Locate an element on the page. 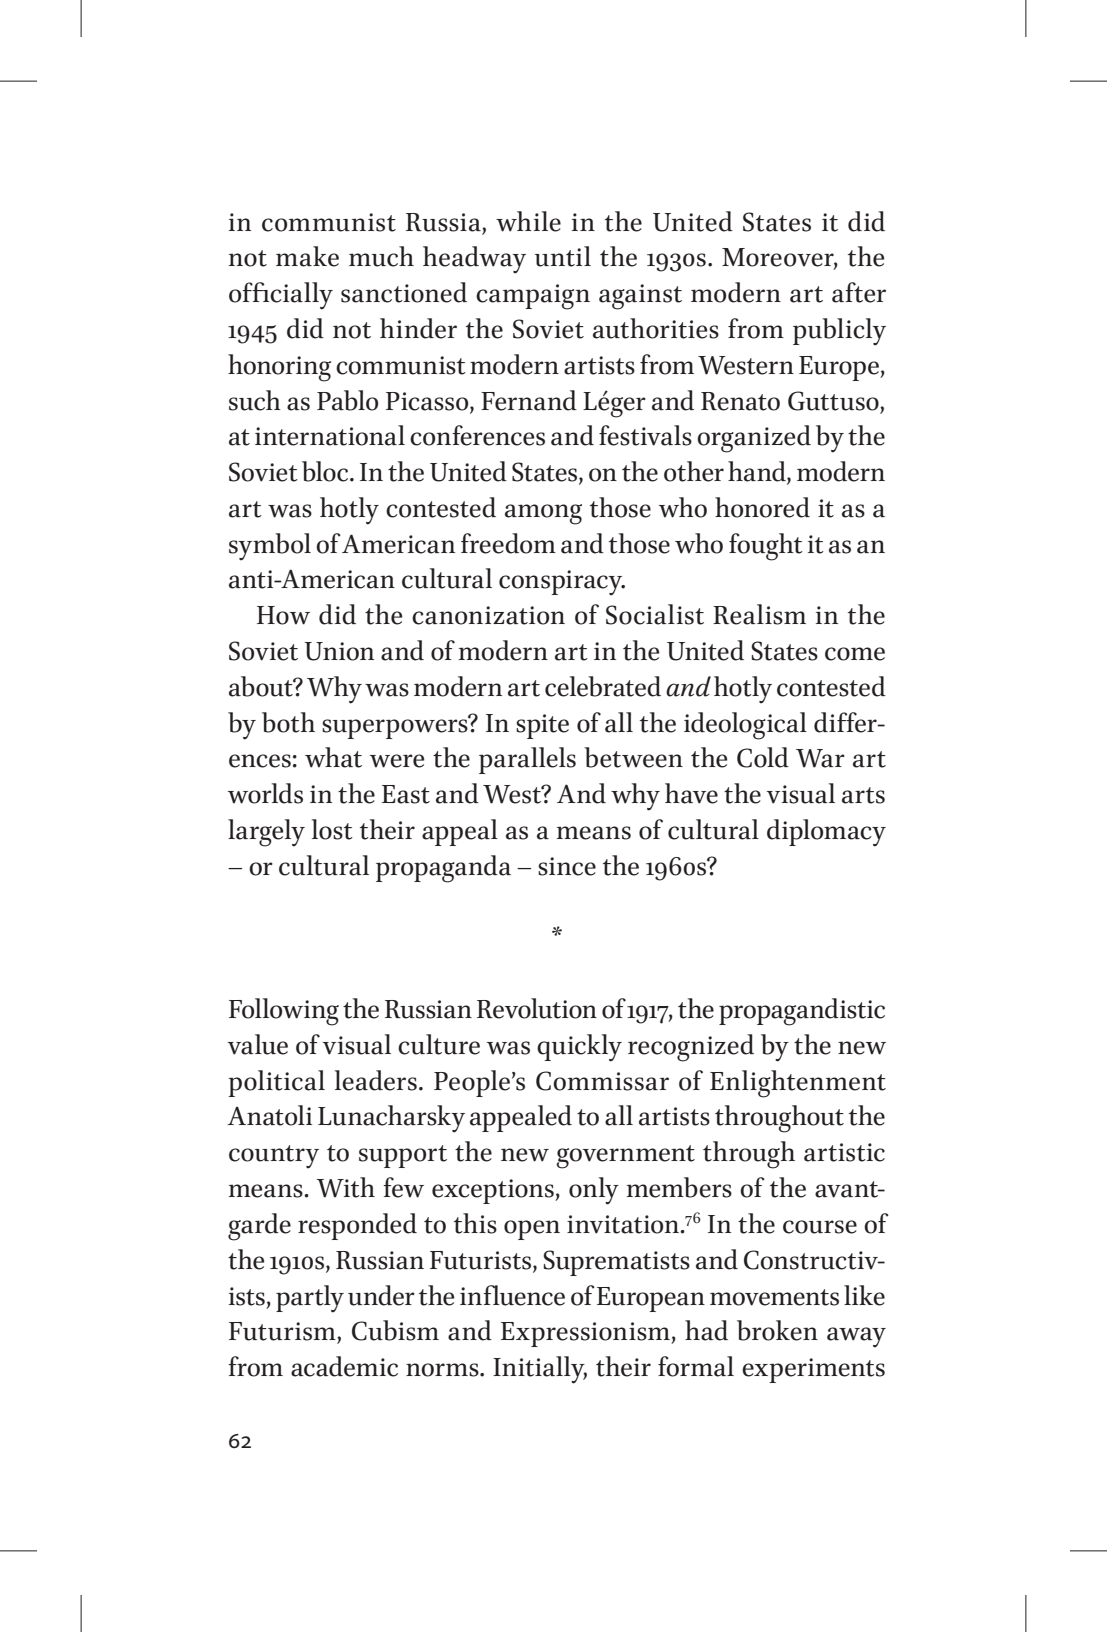  ideological is located at coordinates (745, 726).
